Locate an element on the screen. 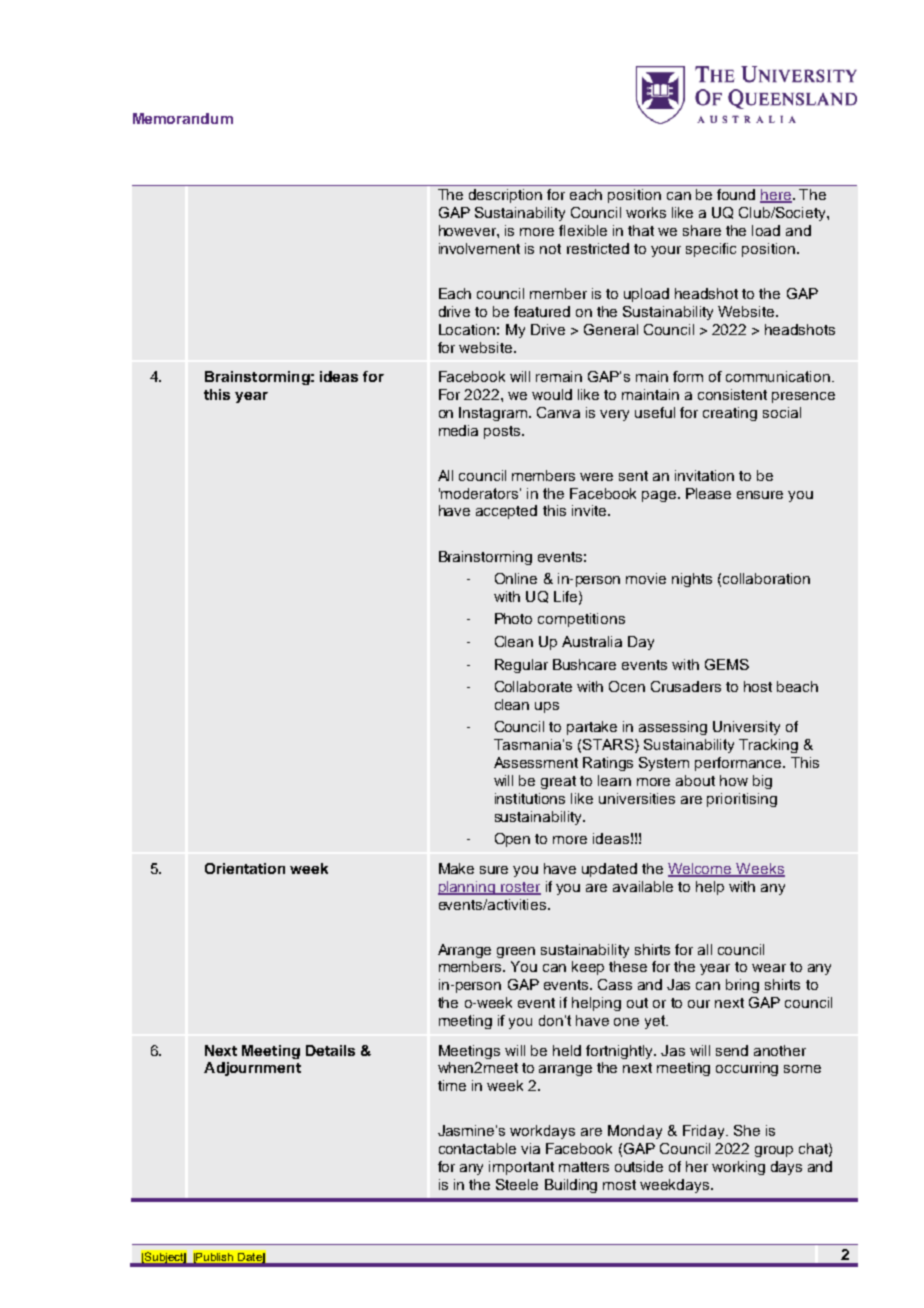  planning is located at coordinates (468, 888).
